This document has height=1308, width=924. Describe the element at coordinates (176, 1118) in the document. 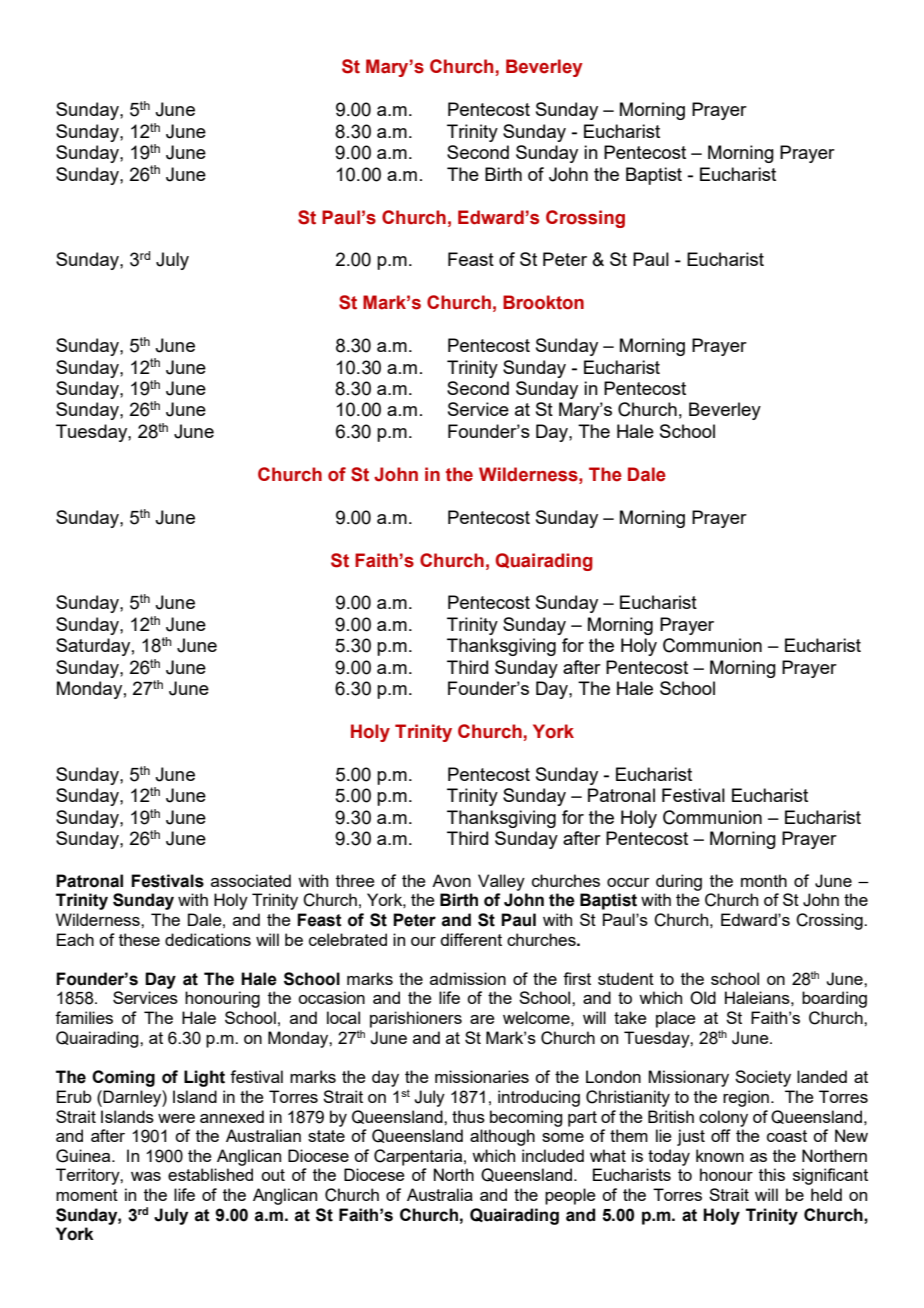

I see `were` at that location.
